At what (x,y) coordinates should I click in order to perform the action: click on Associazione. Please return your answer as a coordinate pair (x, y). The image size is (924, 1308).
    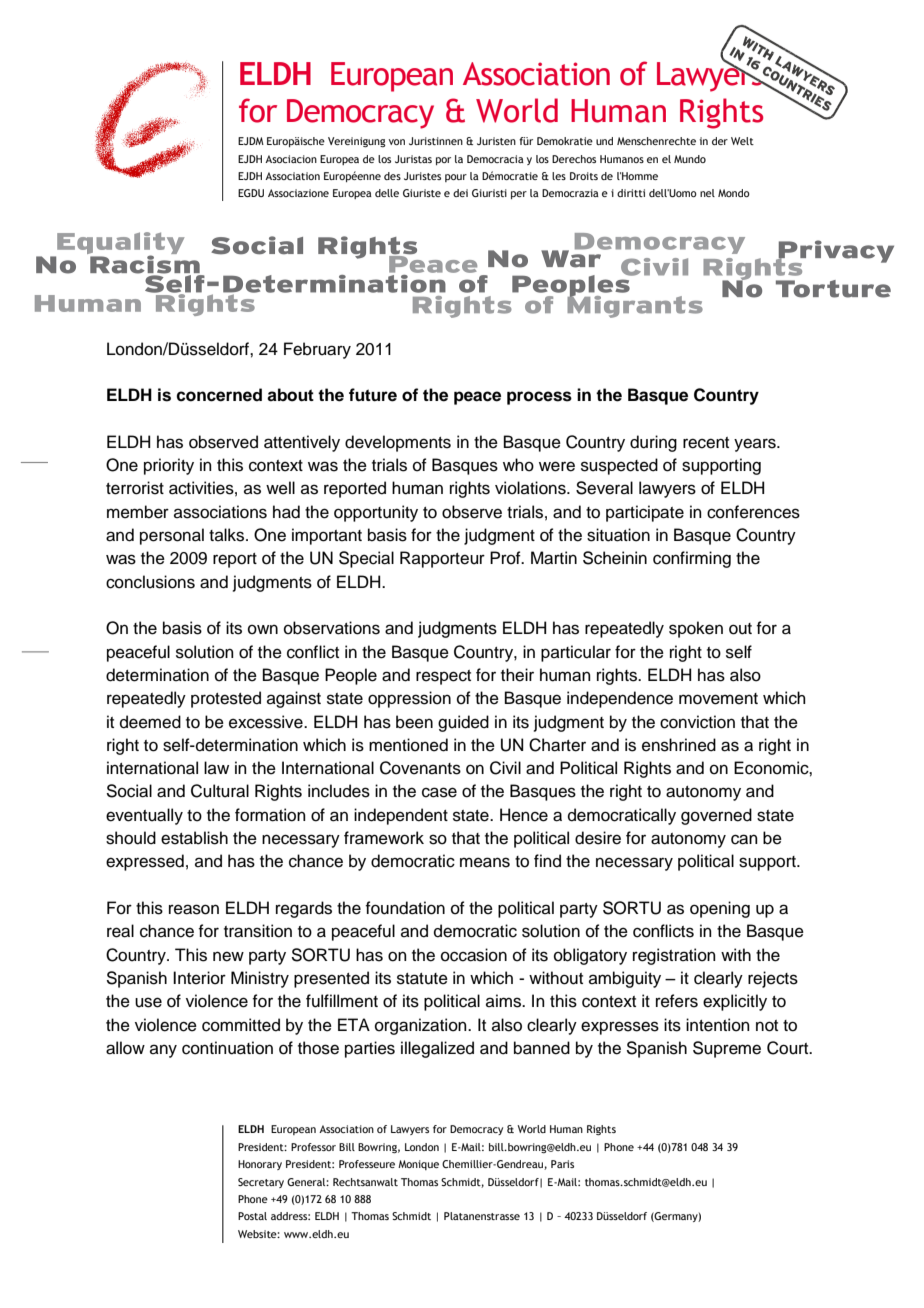
    Looking at the image, I should click on (298, 193).
